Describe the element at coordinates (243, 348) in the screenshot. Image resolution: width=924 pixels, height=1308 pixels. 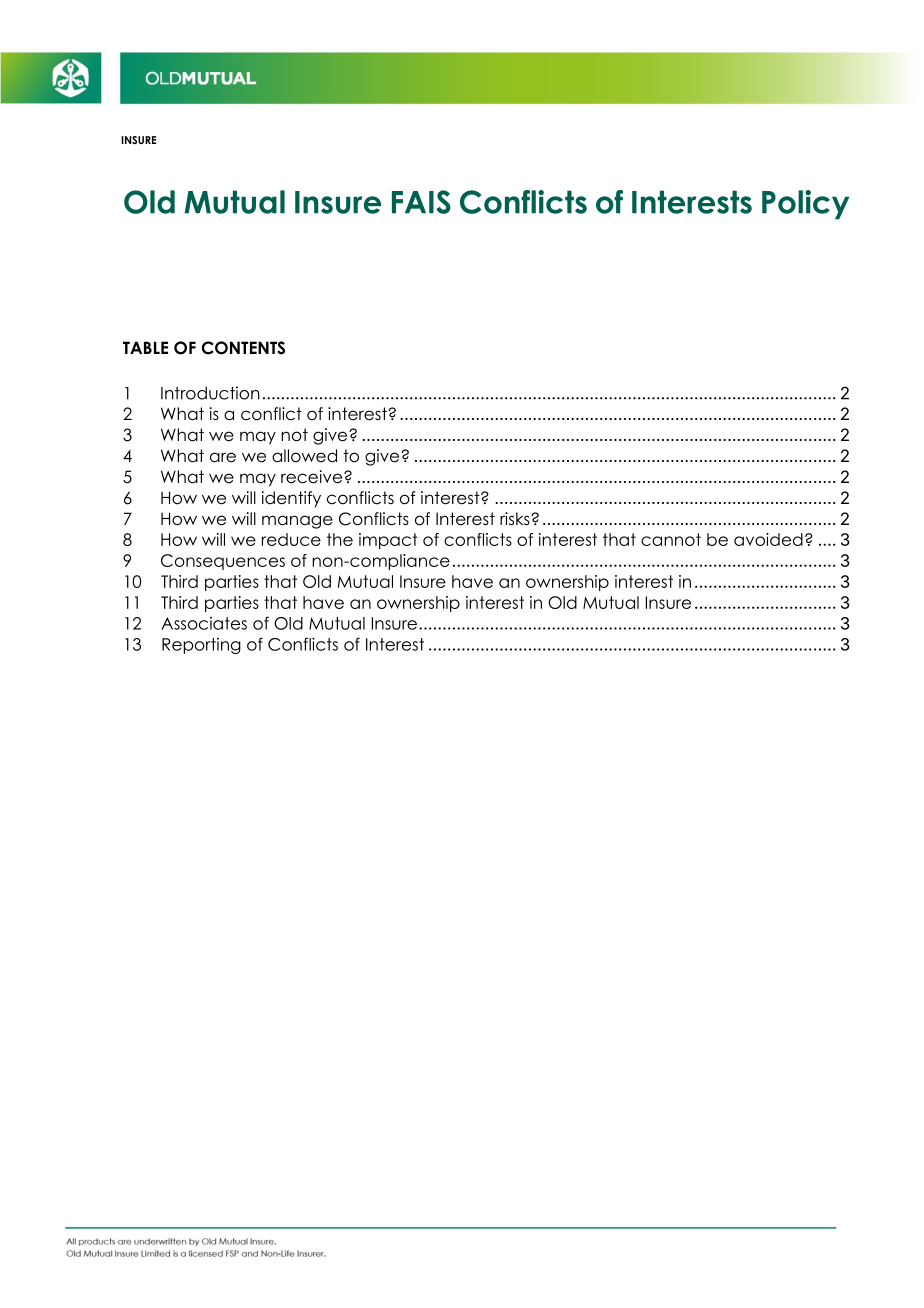
I see `CONTENTS` at that location.
